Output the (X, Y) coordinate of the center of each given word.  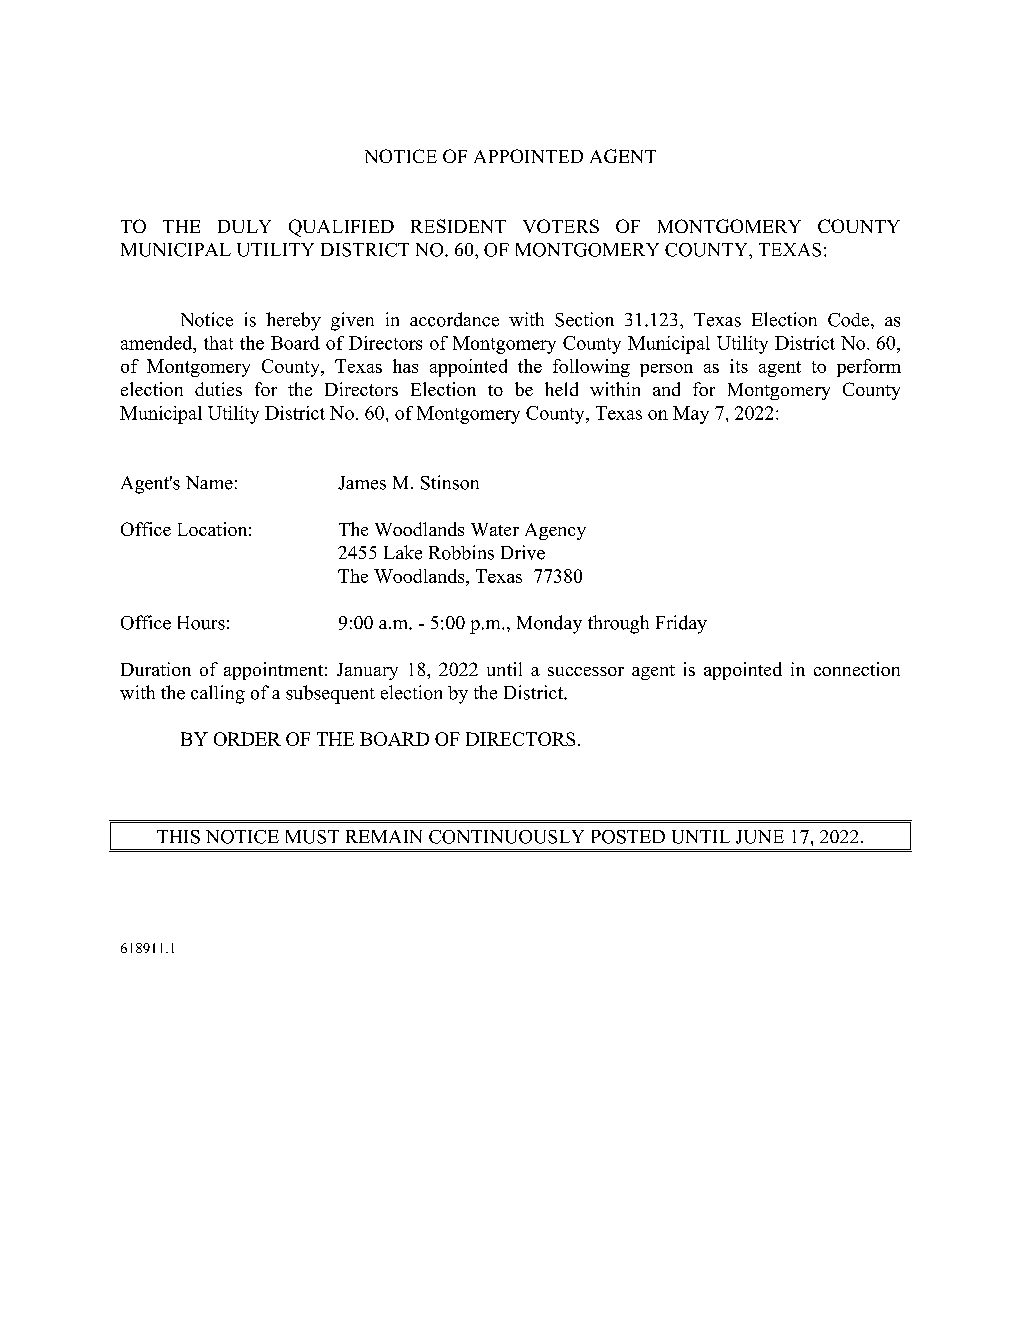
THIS (178, 837)
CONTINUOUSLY (506, 837)
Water (495, 529)
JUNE (760, 837)
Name (209, 483)
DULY (244, 226)
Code (850, 320)
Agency (555, 531)
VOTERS (561, 226)
